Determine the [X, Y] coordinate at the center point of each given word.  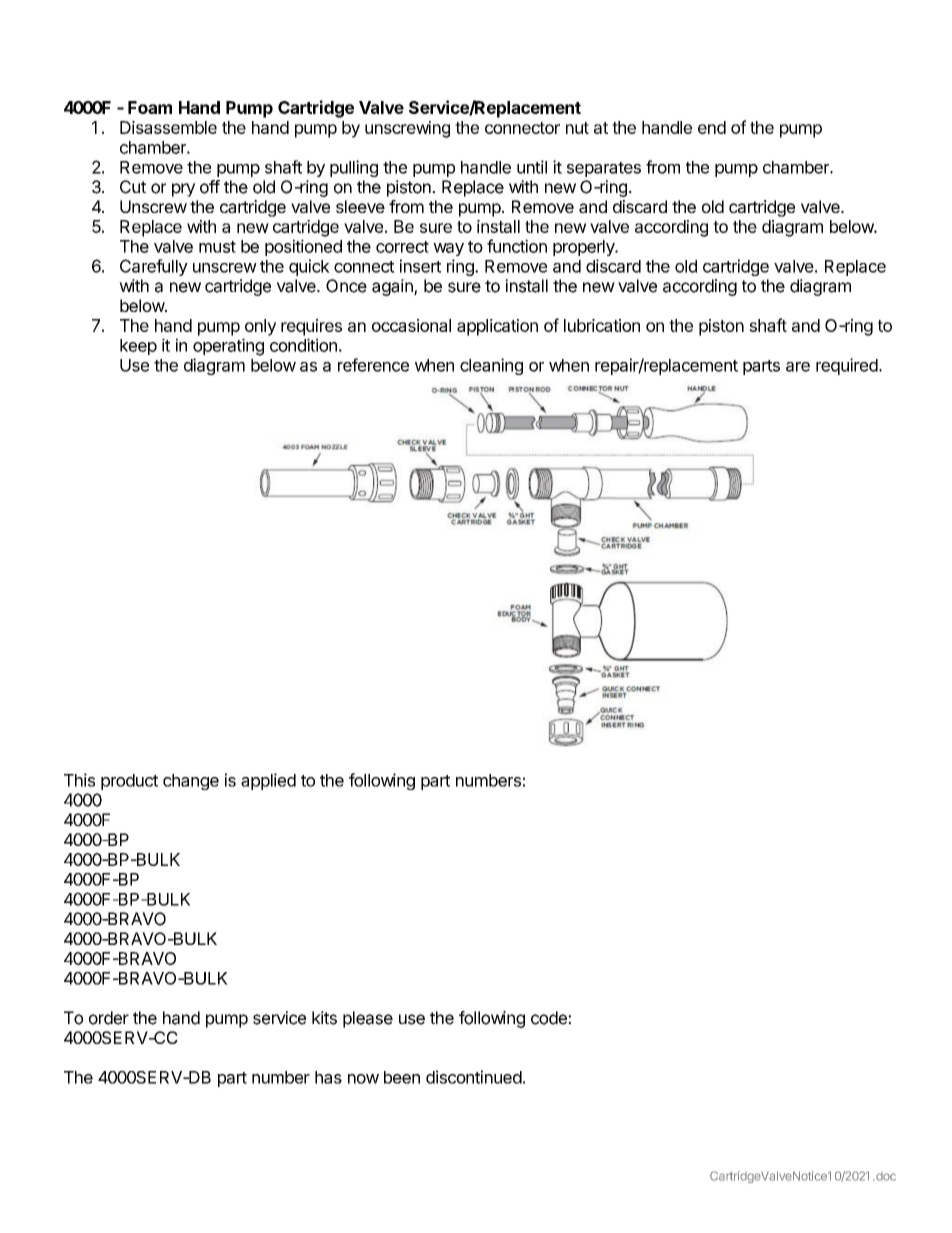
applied [268, 781]
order [109, 1018]
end [712, 127]
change [191, 782]
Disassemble [168, 127]
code [550, 1018]
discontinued [474, 1077]
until [532, 167]
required [848, 366]
